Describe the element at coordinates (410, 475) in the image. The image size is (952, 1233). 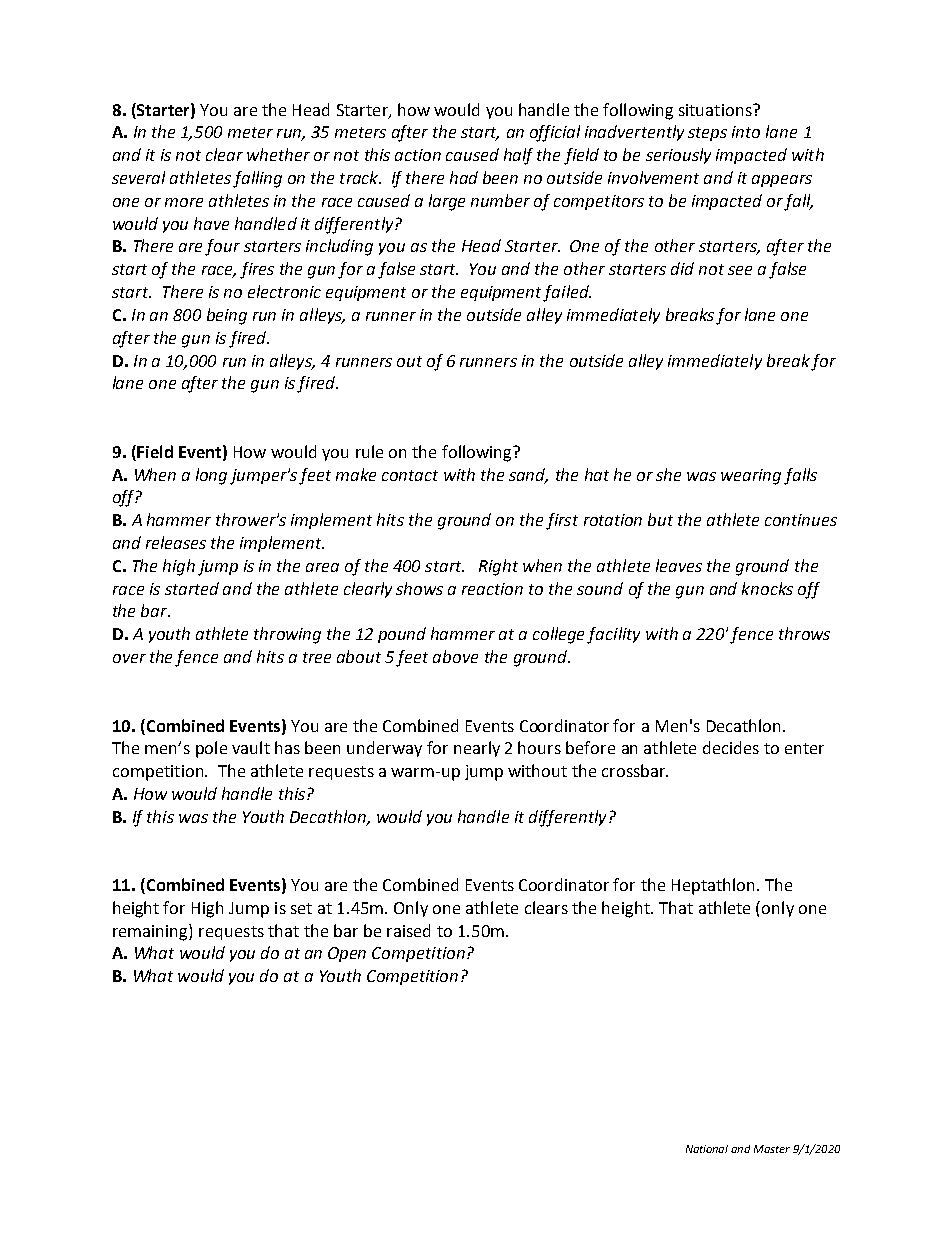
I see `contact` at that location.
